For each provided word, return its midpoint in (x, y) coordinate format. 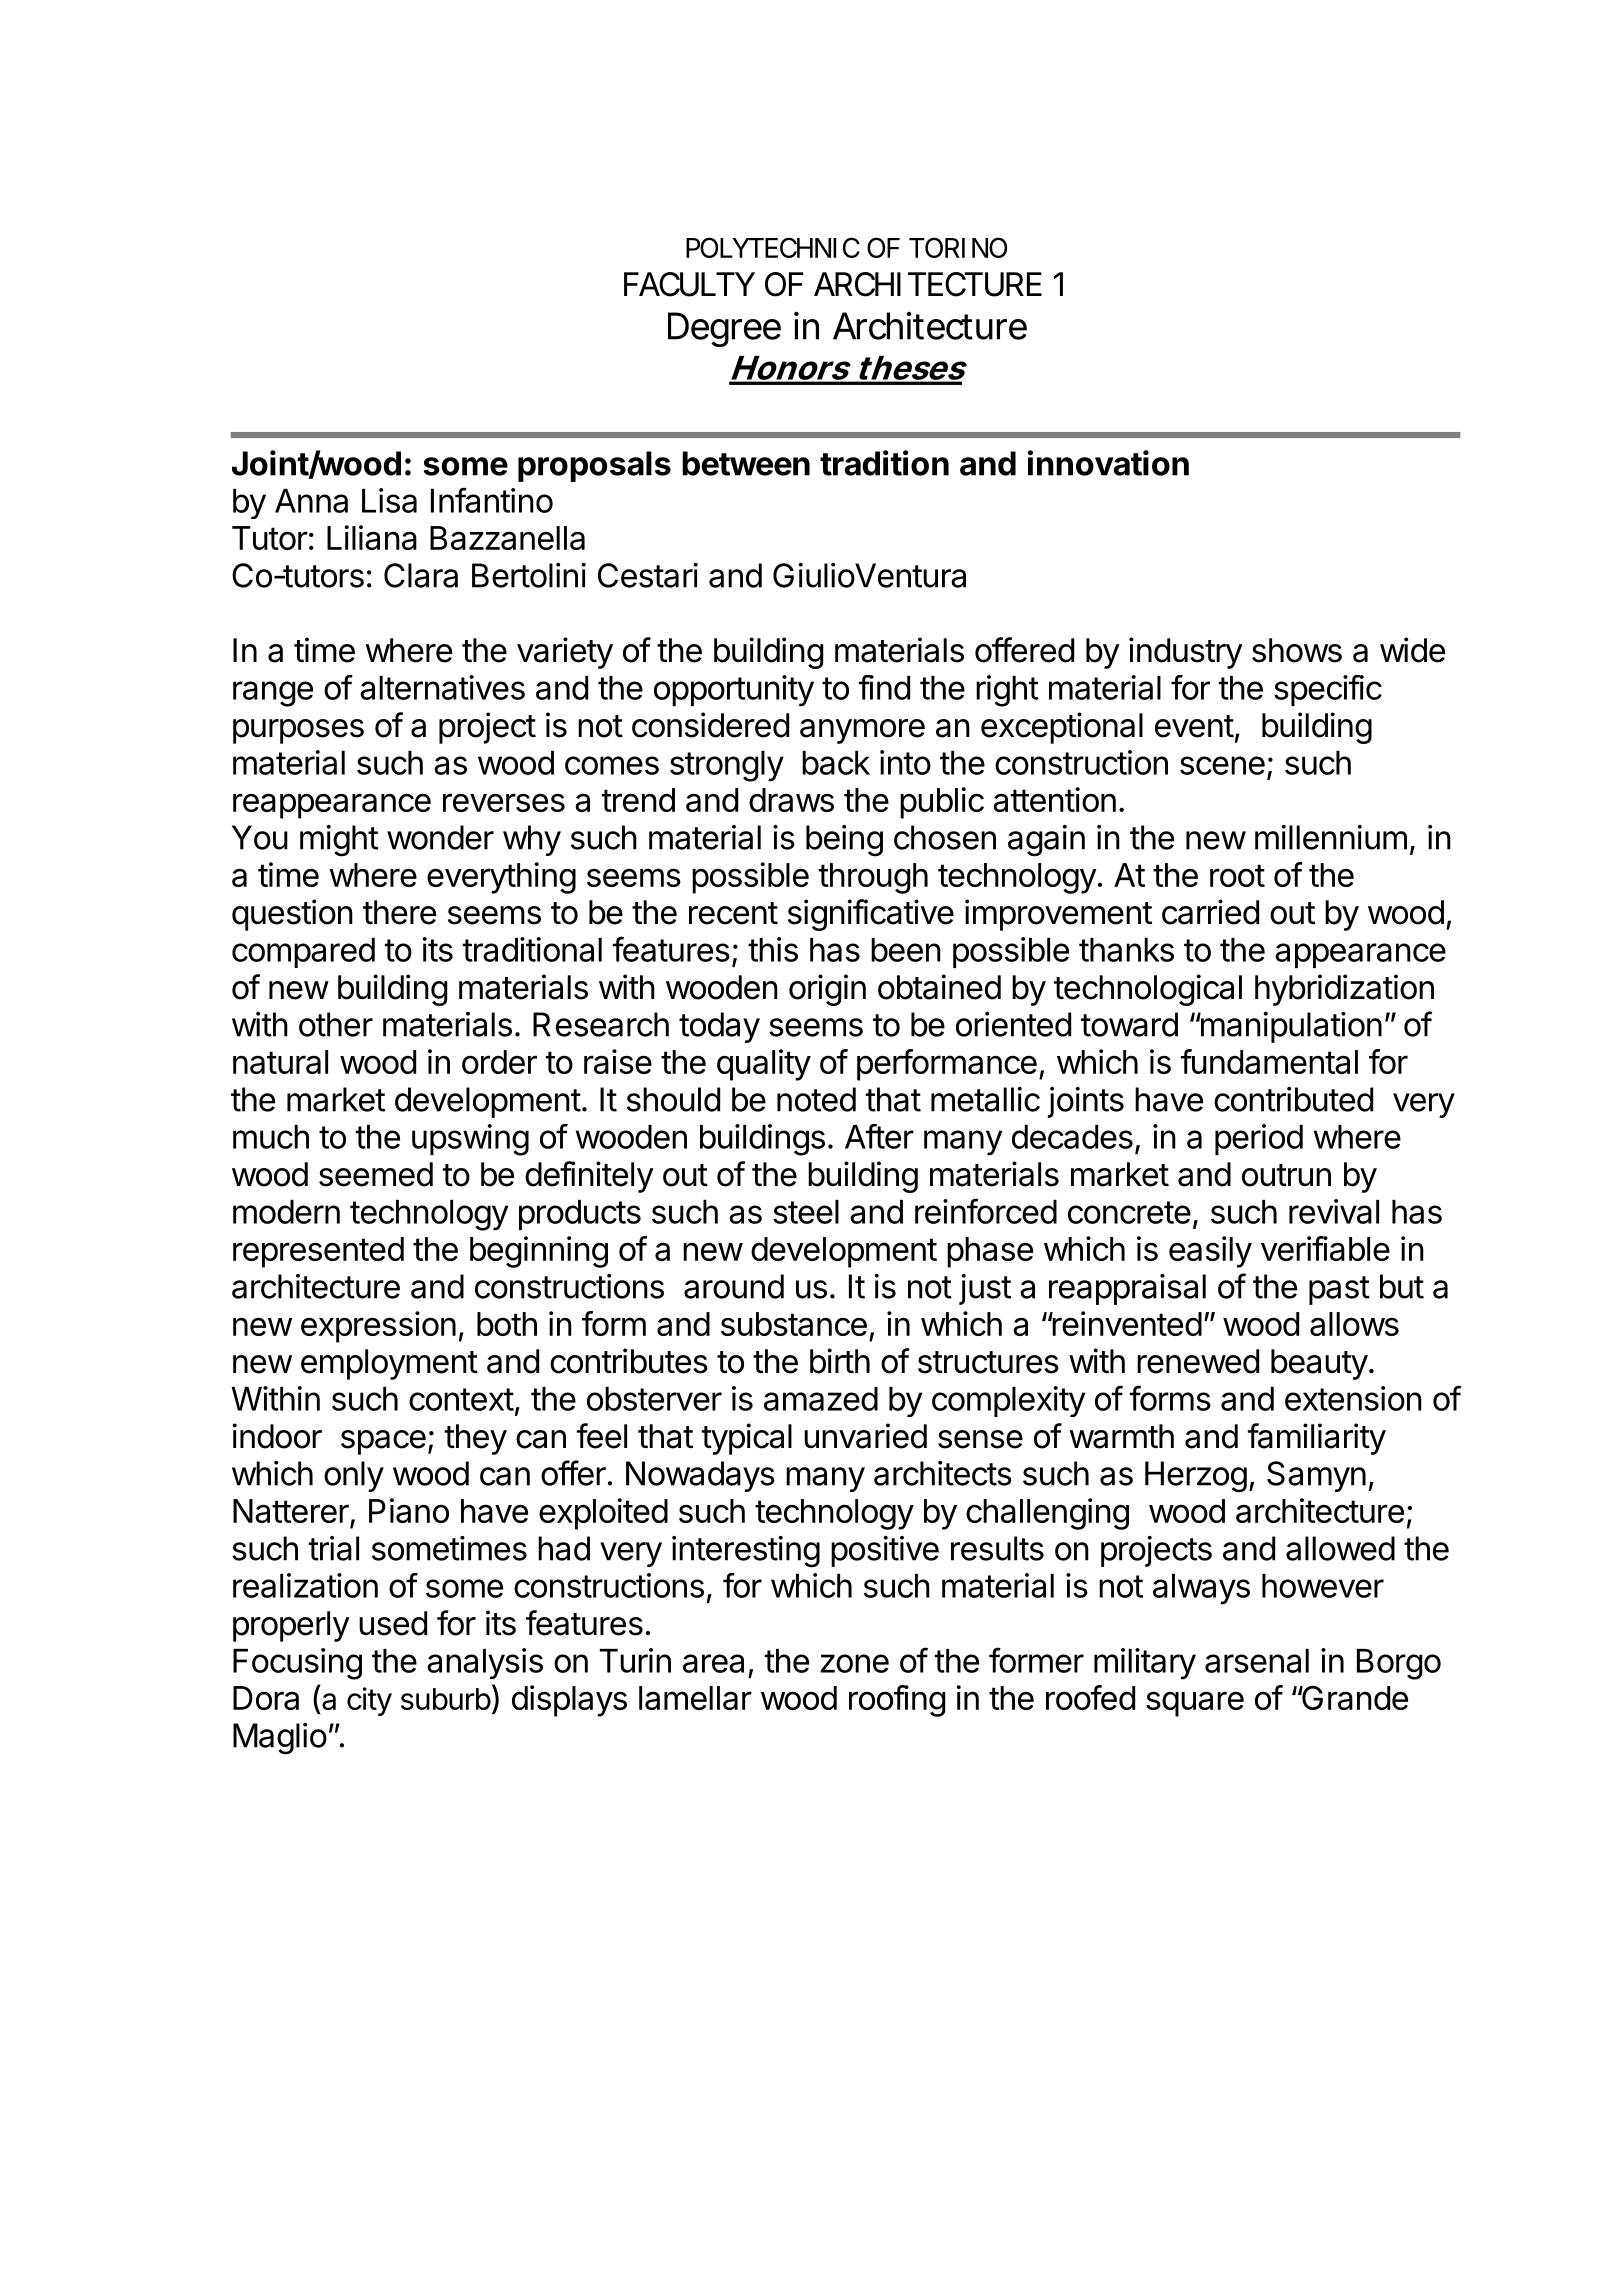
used (393, 1623)
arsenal (1257, 1661)
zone (854, 1663)
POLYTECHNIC (773, 247)
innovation (1108, 463)
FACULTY (689, 284)
